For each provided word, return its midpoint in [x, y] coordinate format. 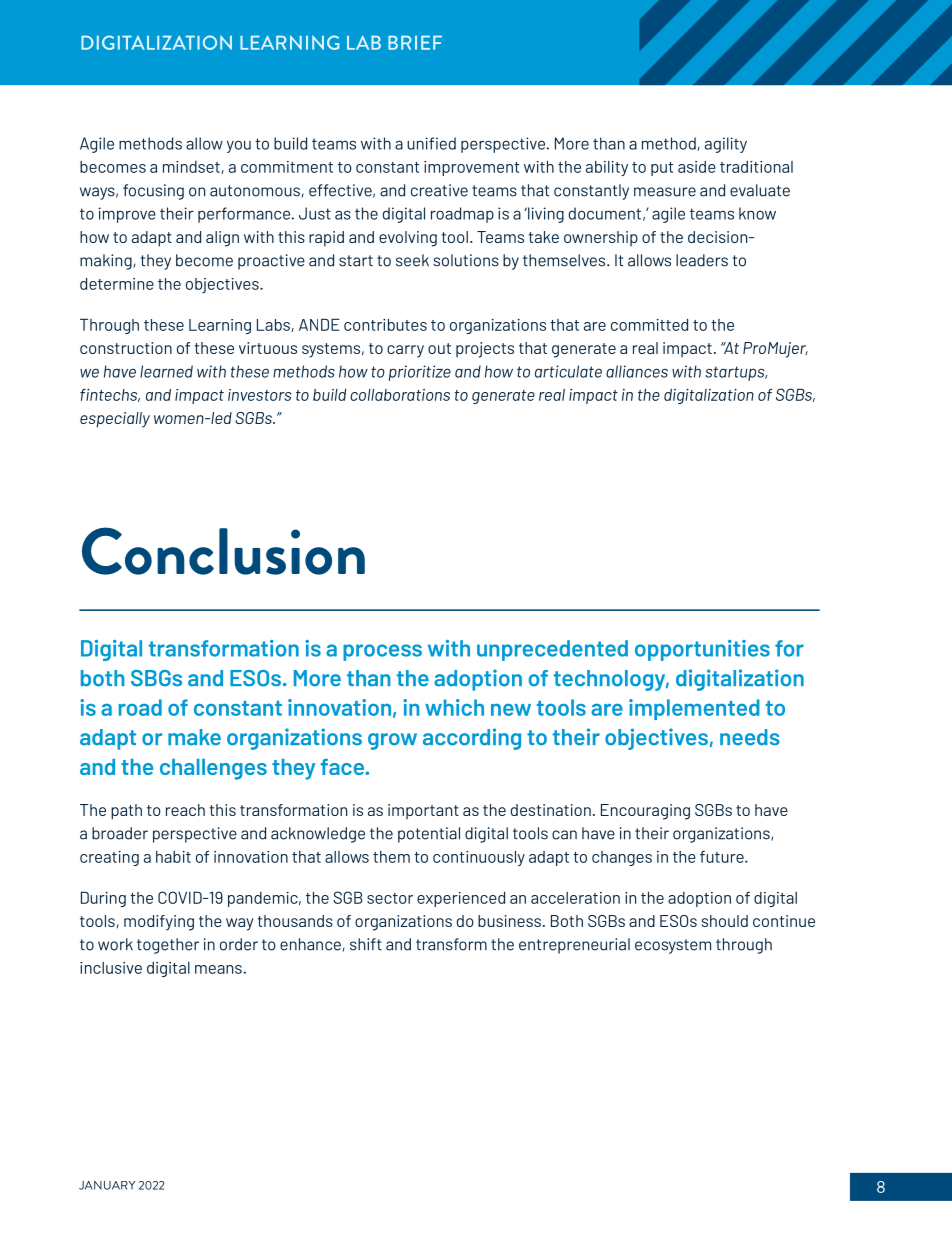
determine [117, 283]
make [194, 737]
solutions [466, 260]
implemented [694, 709]
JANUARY [107, 1185]
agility [726, 145]
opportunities [702, 650]
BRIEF [415, 42]
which [454, 707]
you [239, 146]
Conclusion [223, 551]
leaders [702, 260]
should [725, 921]
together [168, 946]
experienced [461, 899]
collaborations [400, 395]
